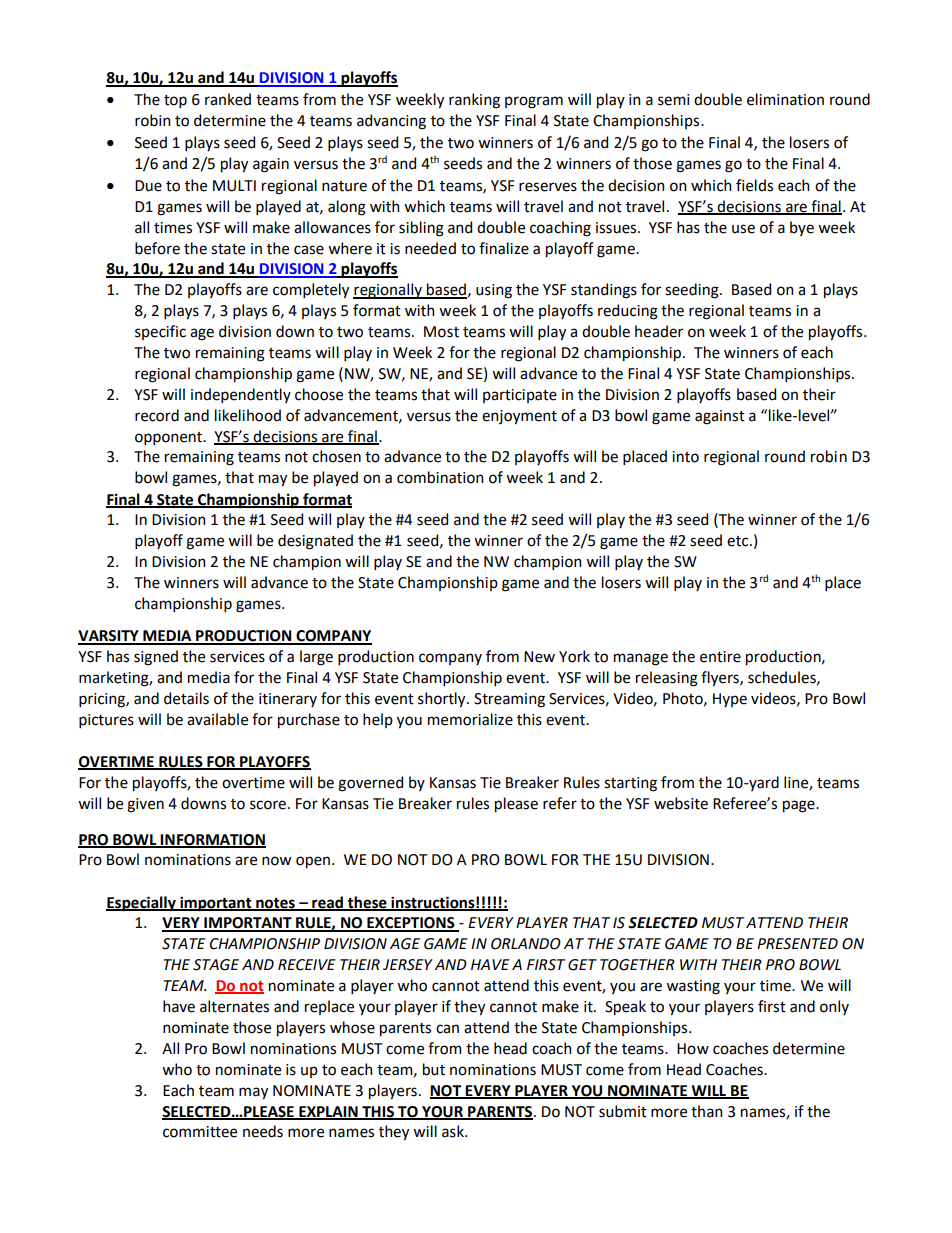 This screenshot has width=952, height=1233. What do you see at coordinates (142, 904) in the screenshot?
I see `Especially` at bounding box center [142, 904].
